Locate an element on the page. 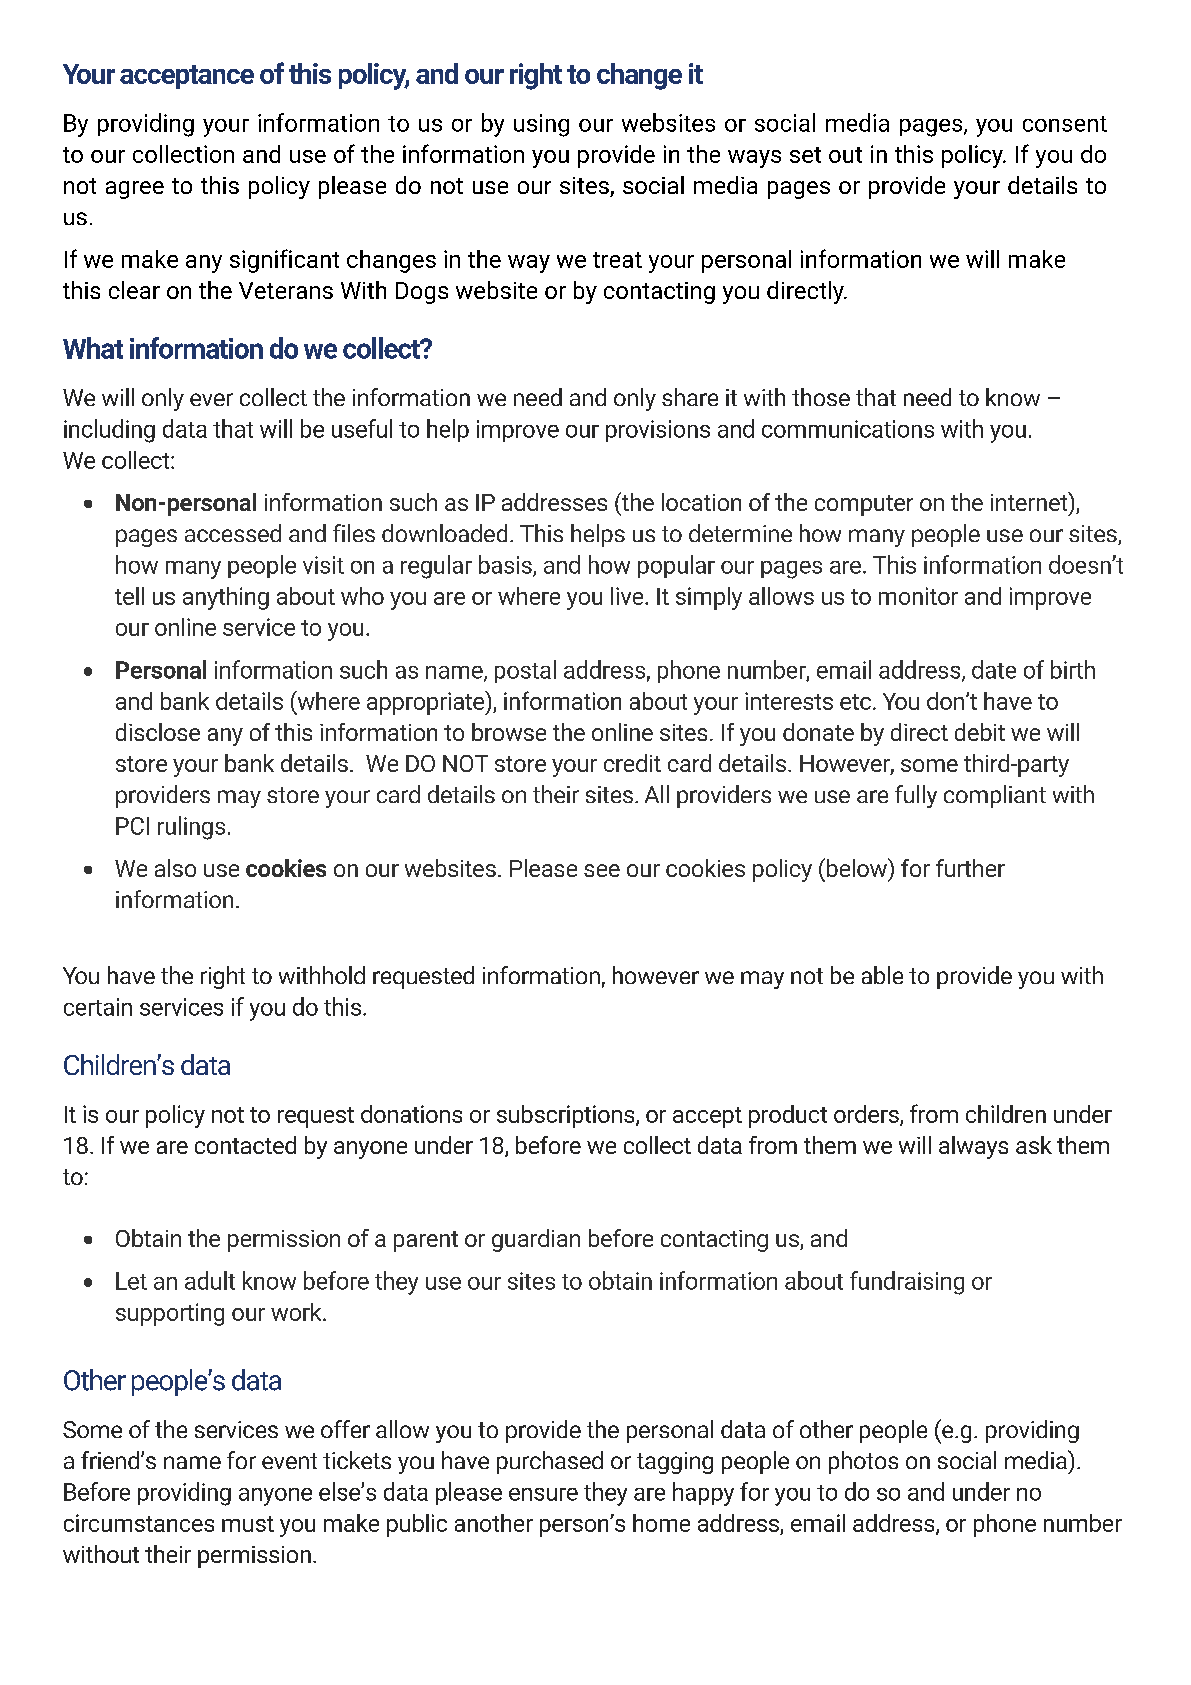 This page has width=1191, height=1685. subscriptions is located at coordinates (567, 1116).
